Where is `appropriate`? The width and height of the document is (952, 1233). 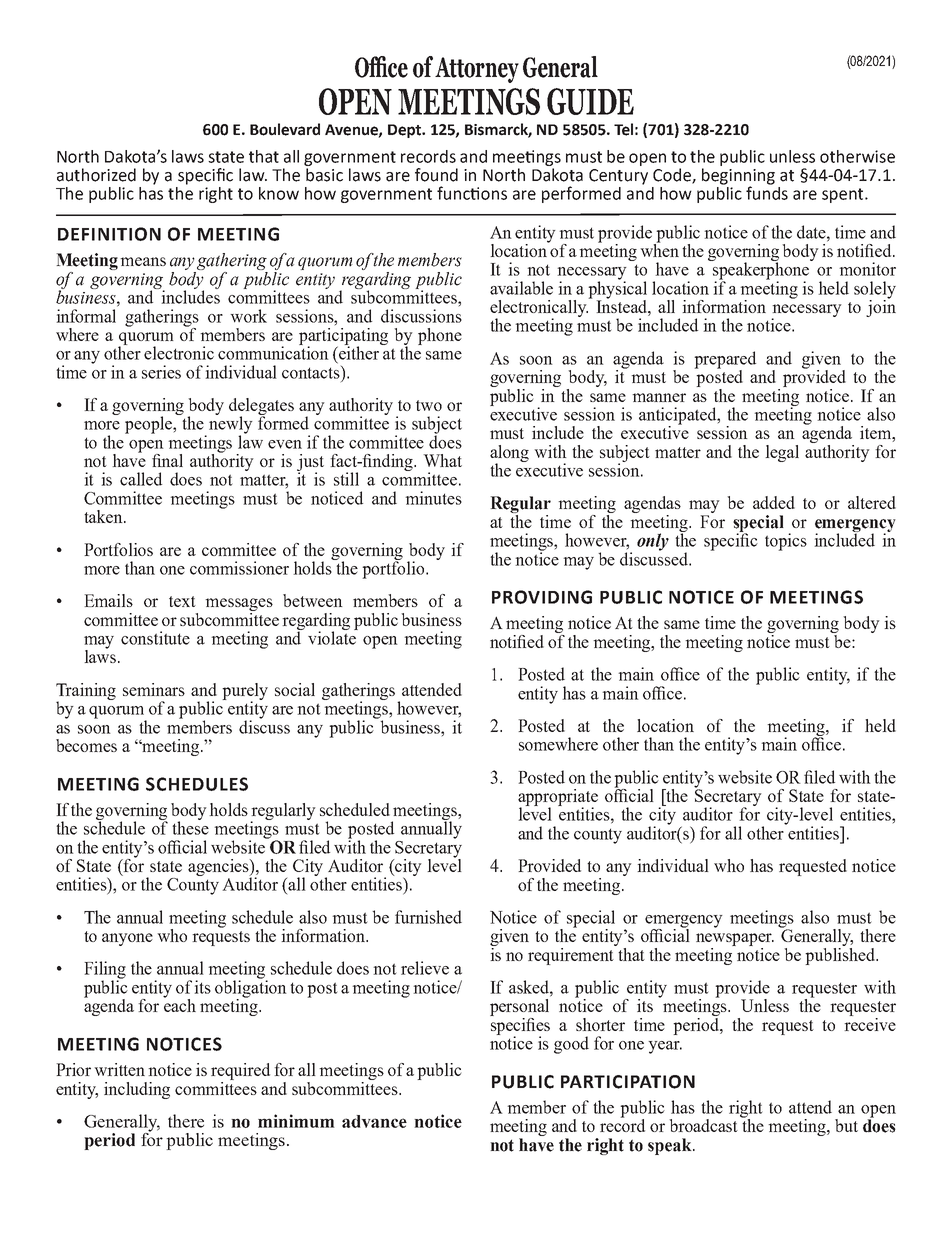 appropriate is located at coordinates (558, 798).
